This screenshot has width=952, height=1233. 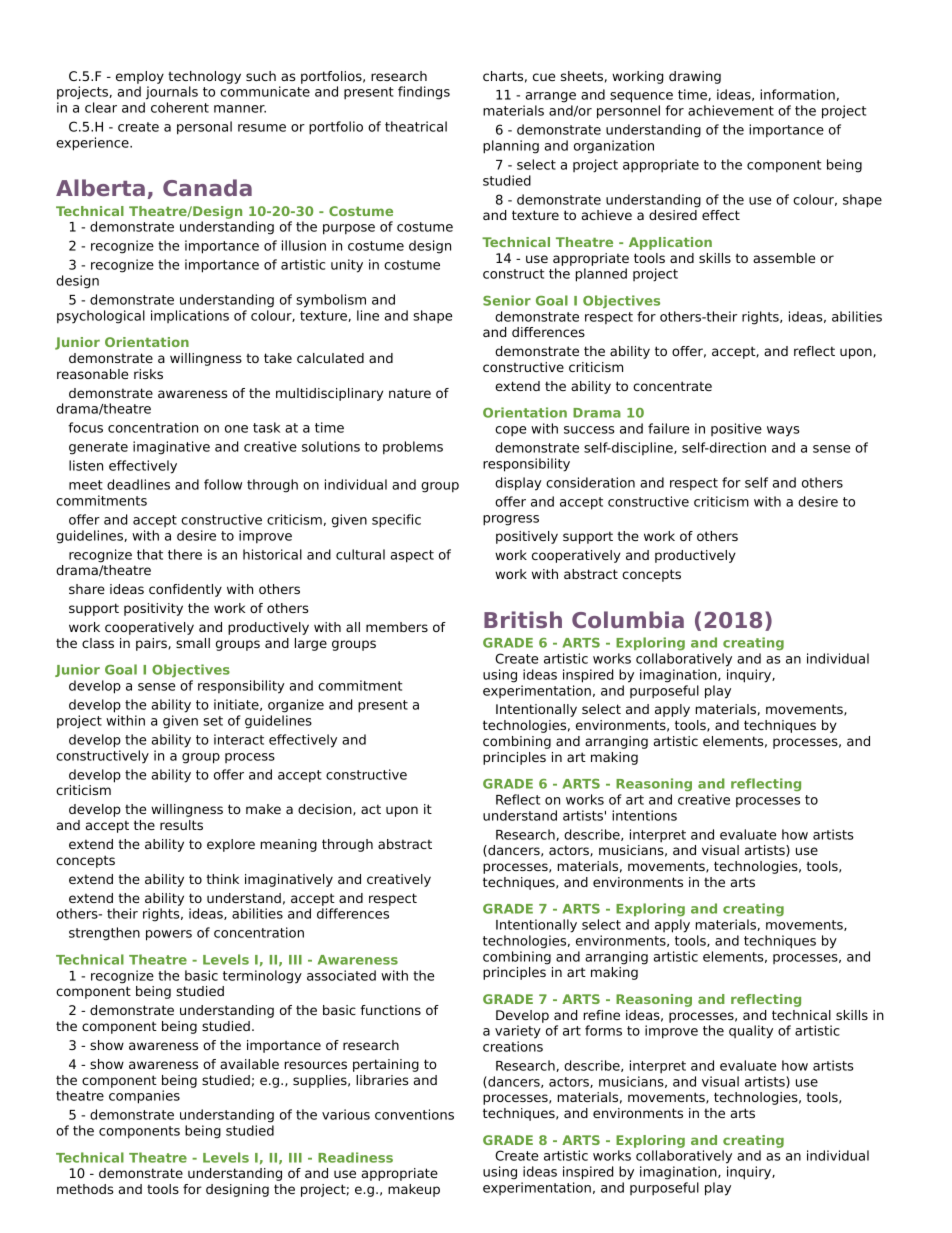 What do you see at coordinates (152, 644) in the screenshot?
I see `pairs` at bounding box center [152, 644].
